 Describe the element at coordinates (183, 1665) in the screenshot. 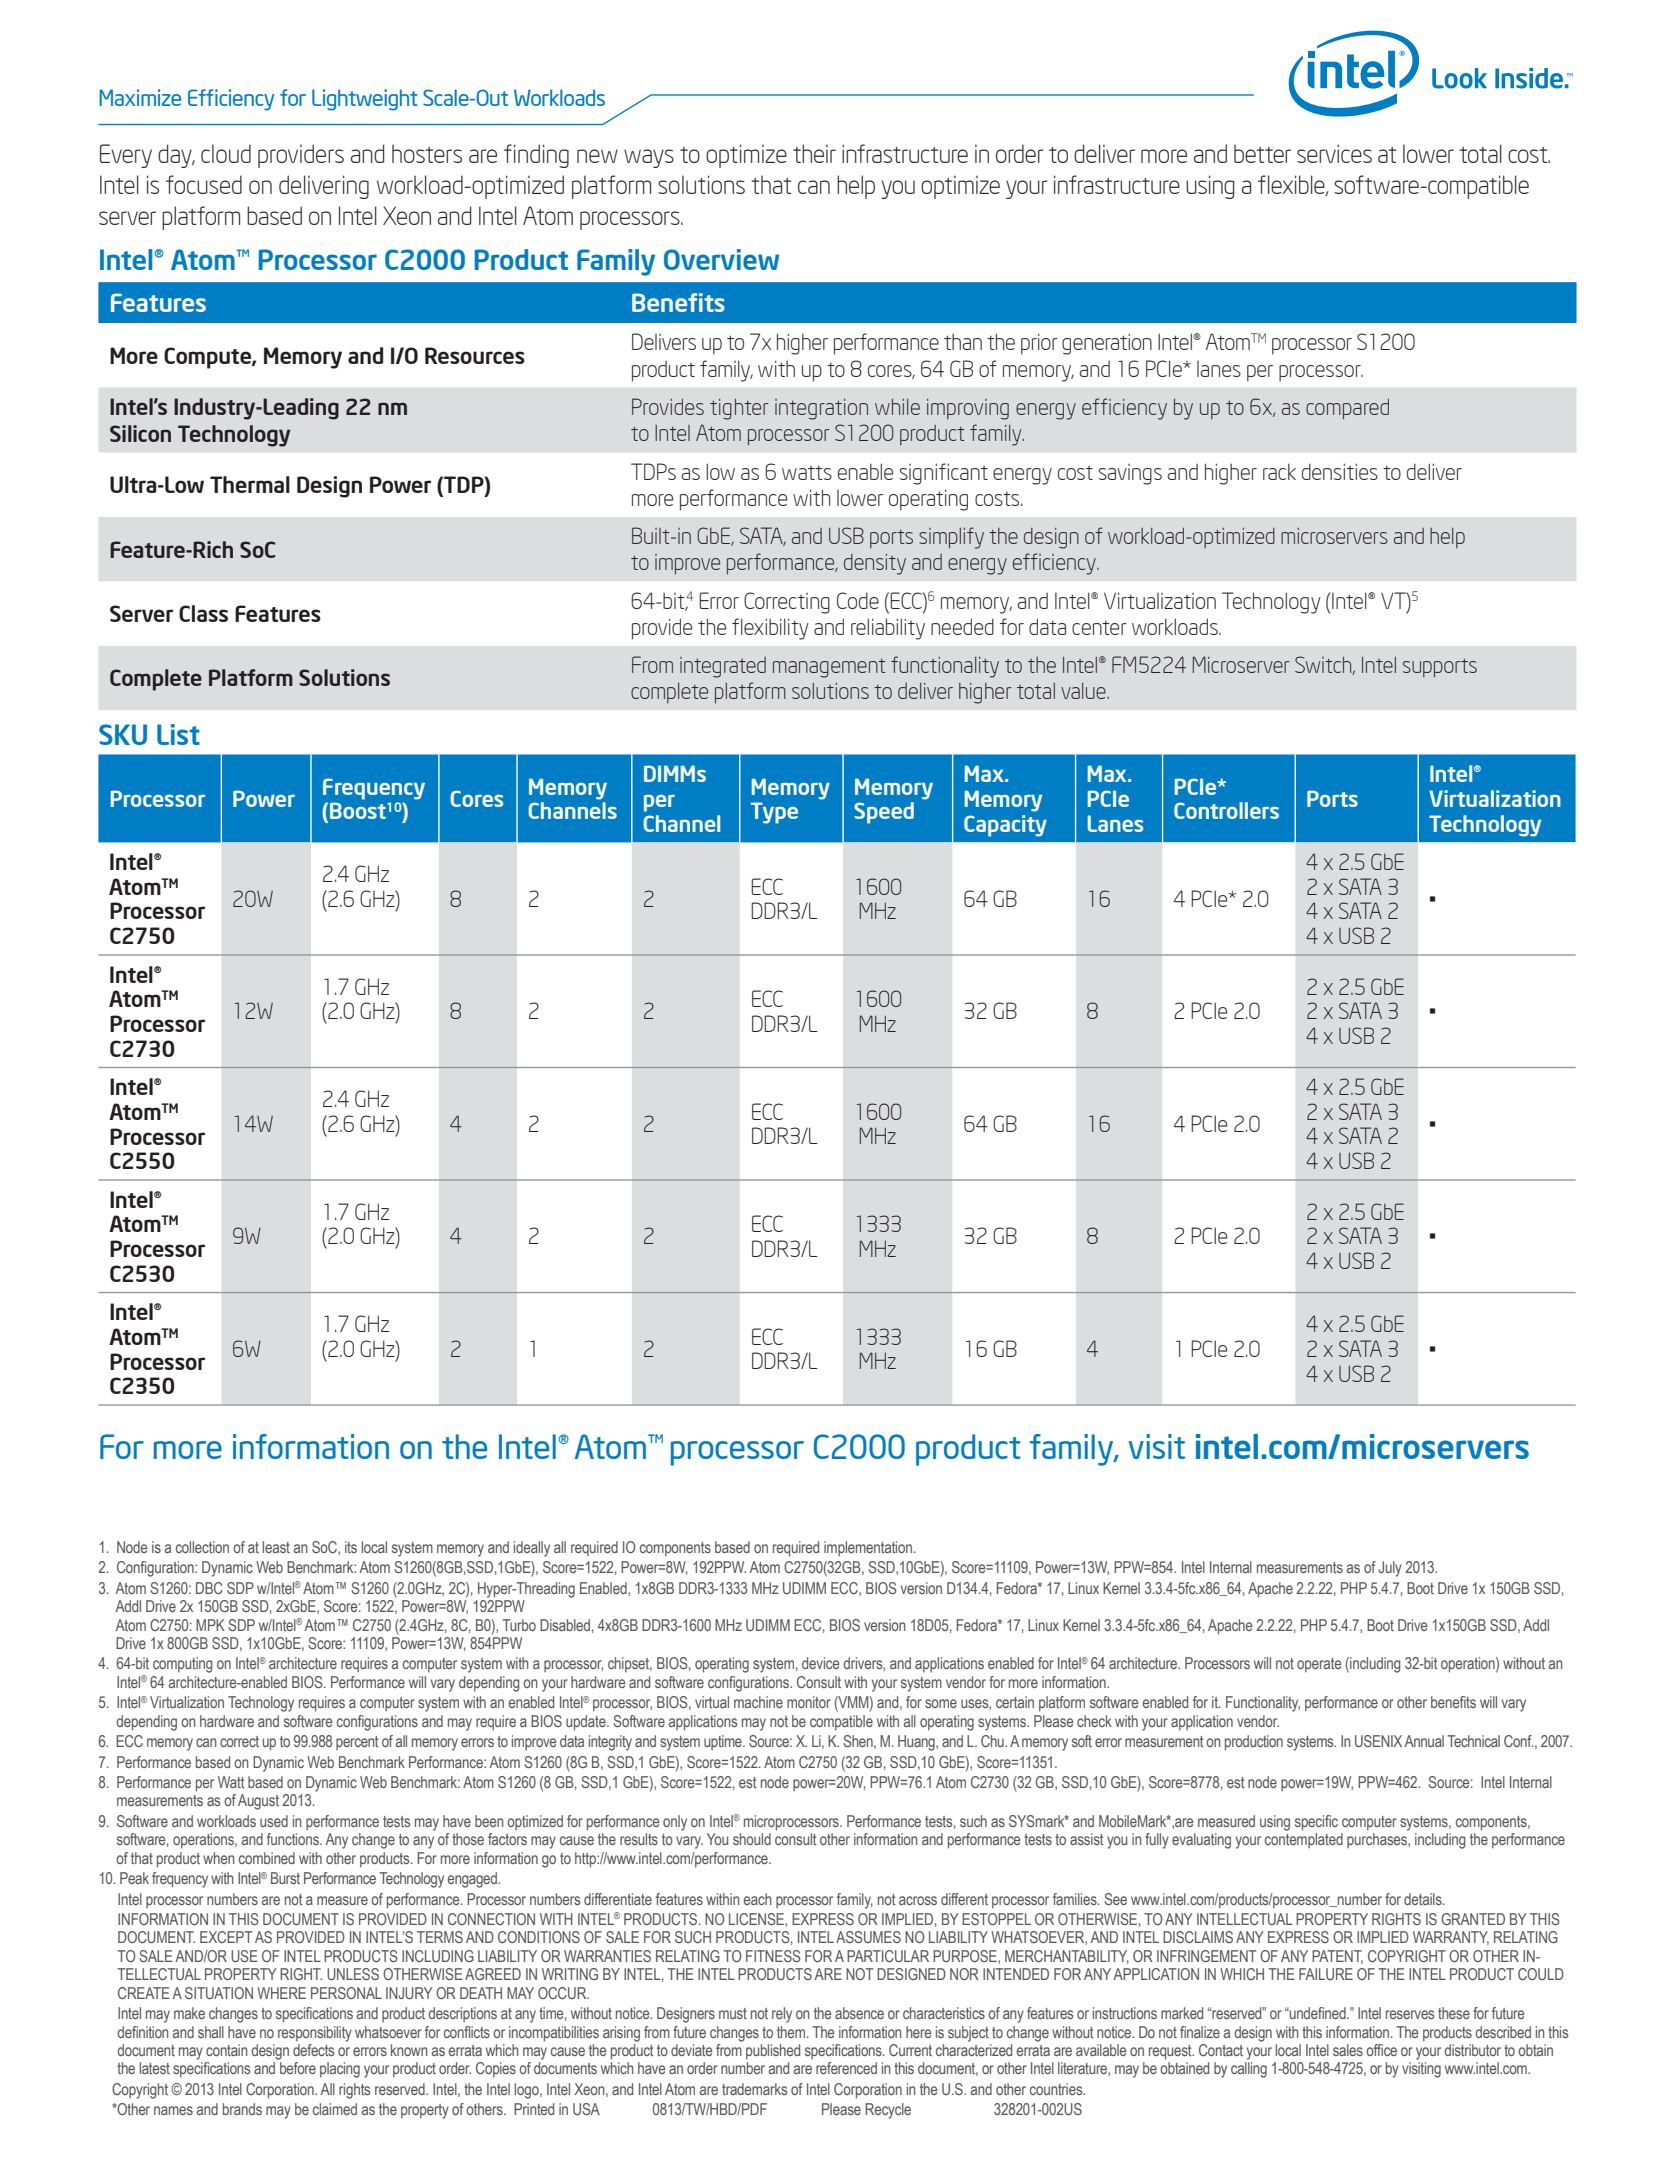

I see `computing` at that location.
